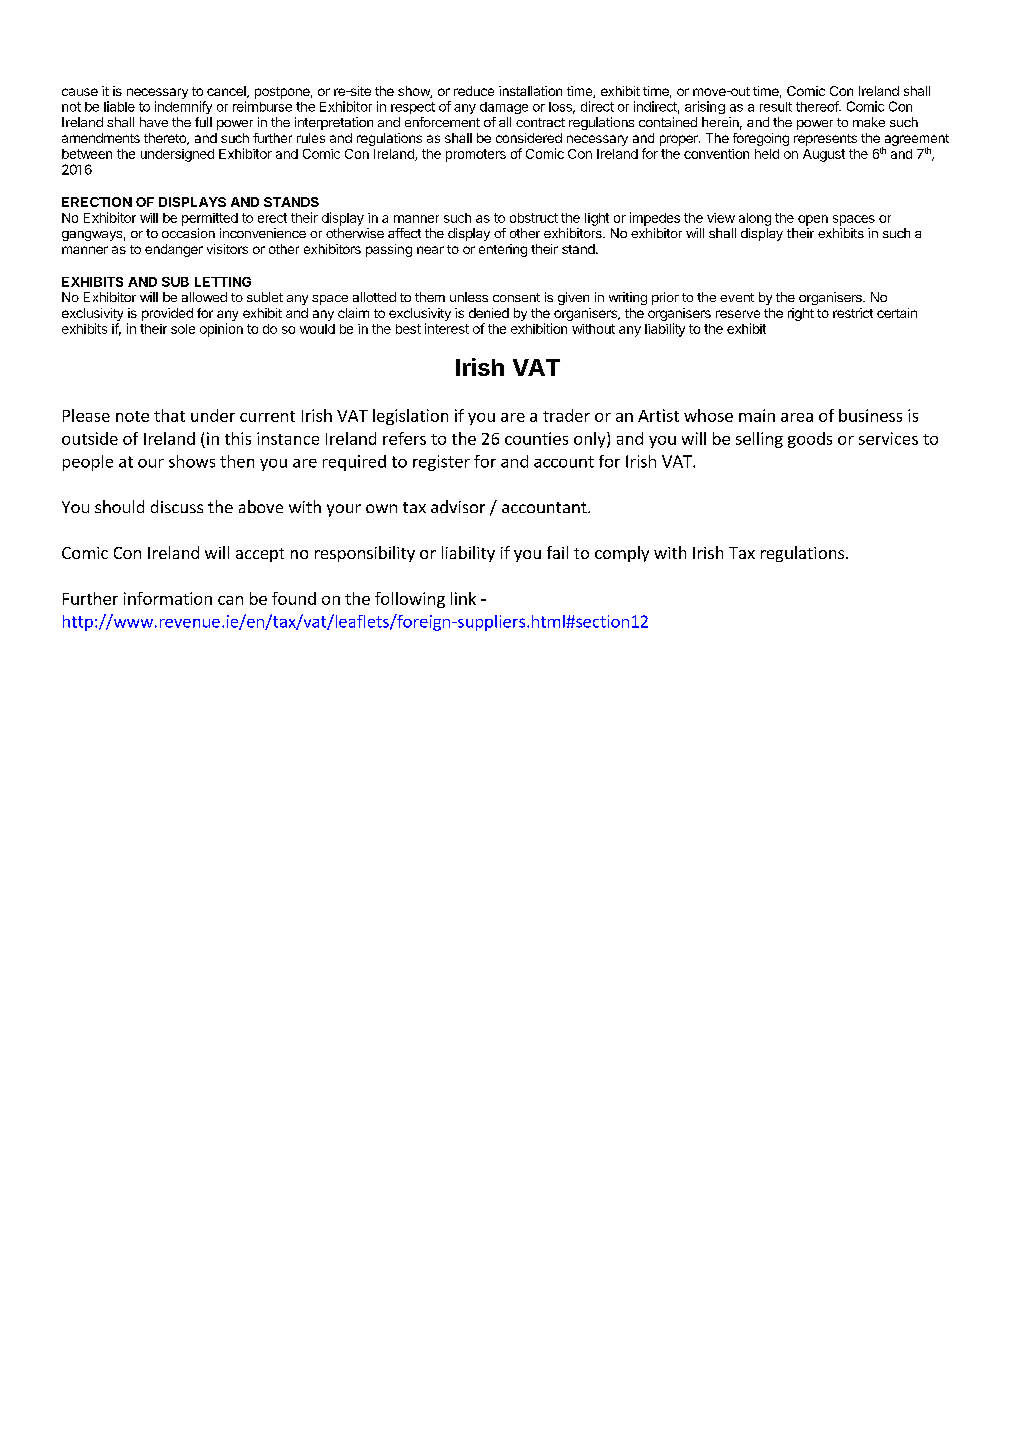 The image size is (1014, 1434). I want to click on that, so click(169, 415).
